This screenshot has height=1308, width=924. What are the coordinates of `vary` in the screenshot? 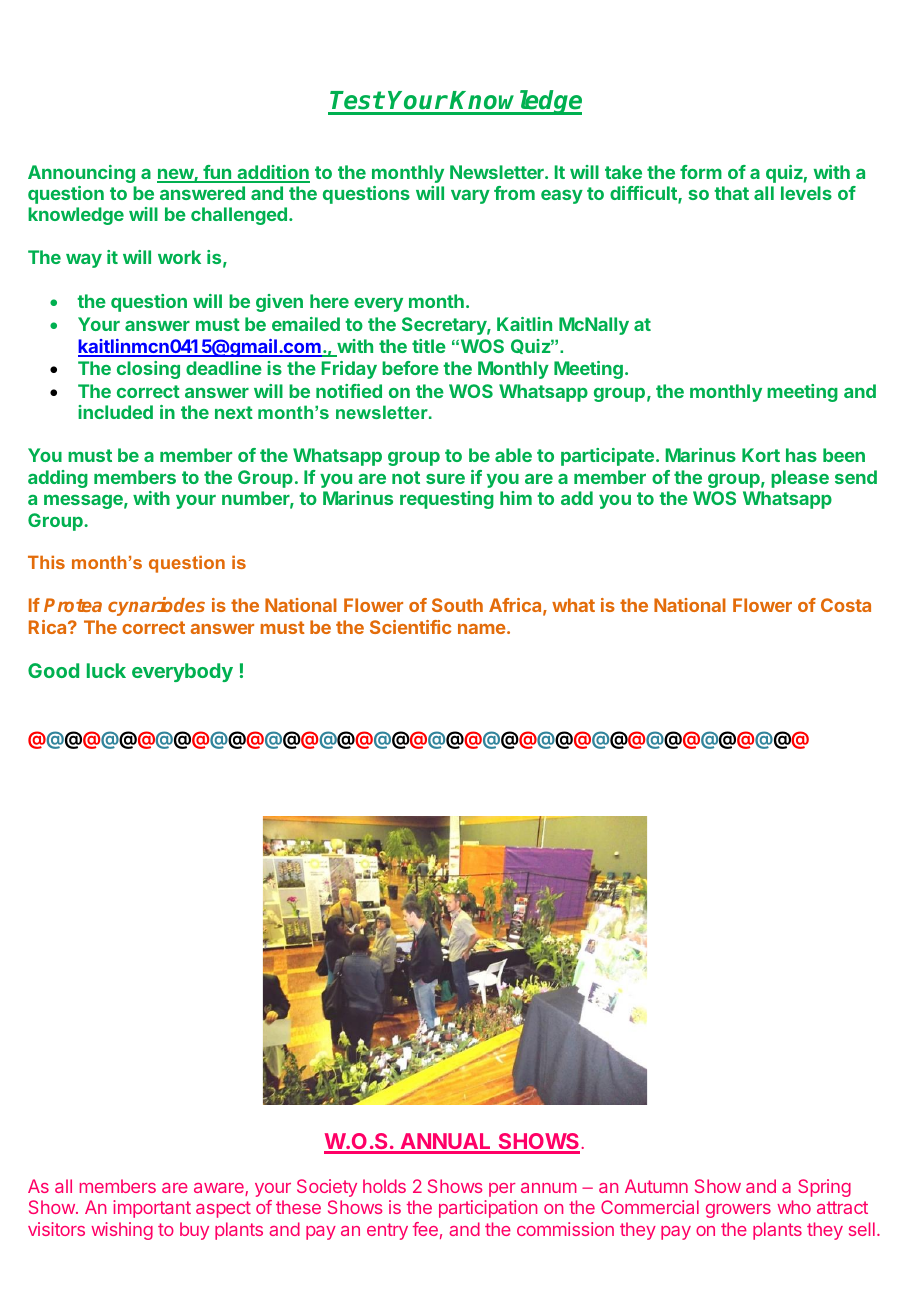 It's located at (470, 197).
